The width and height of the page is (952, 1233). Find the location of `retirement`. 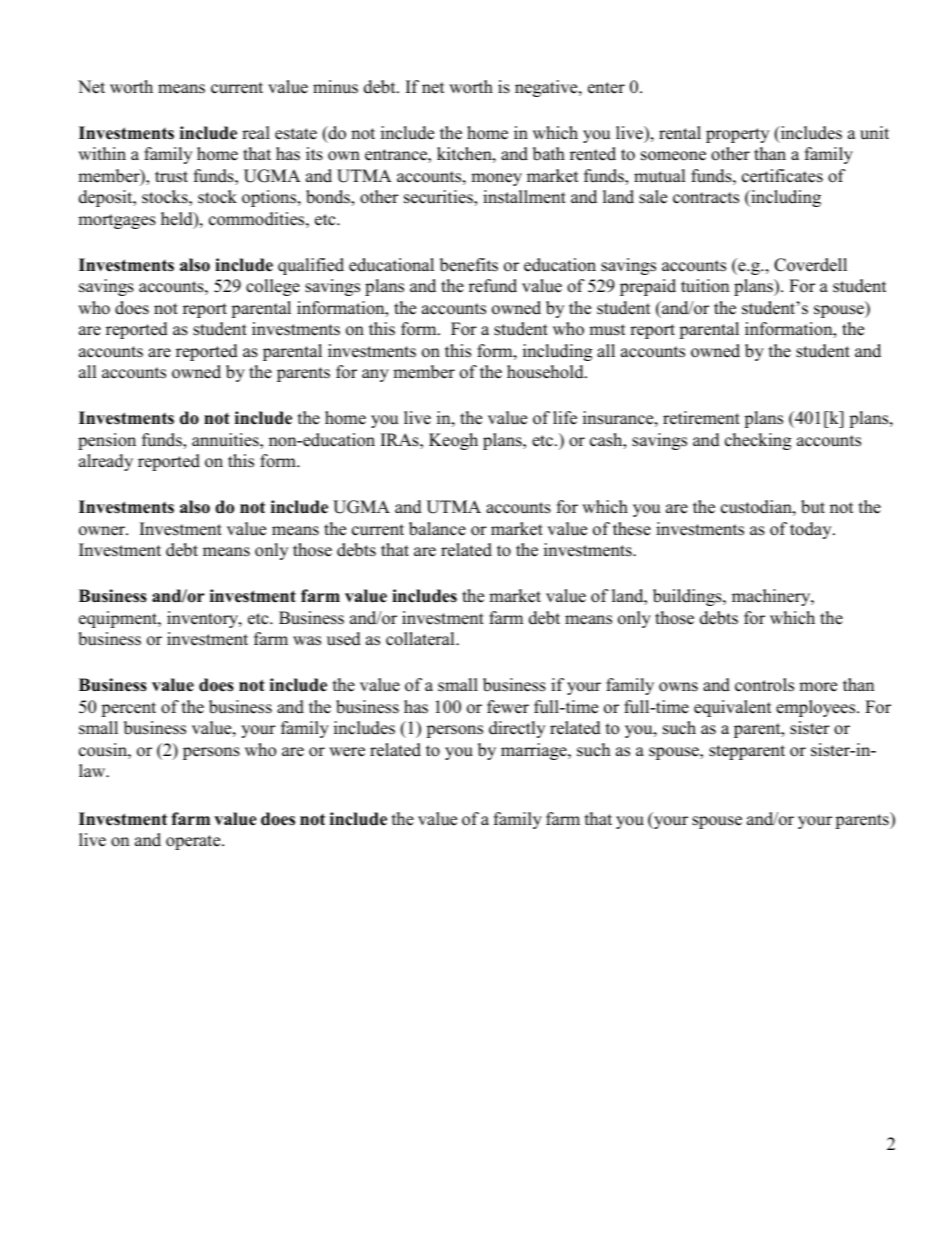

retirement is located at coordinates (701, 418).
